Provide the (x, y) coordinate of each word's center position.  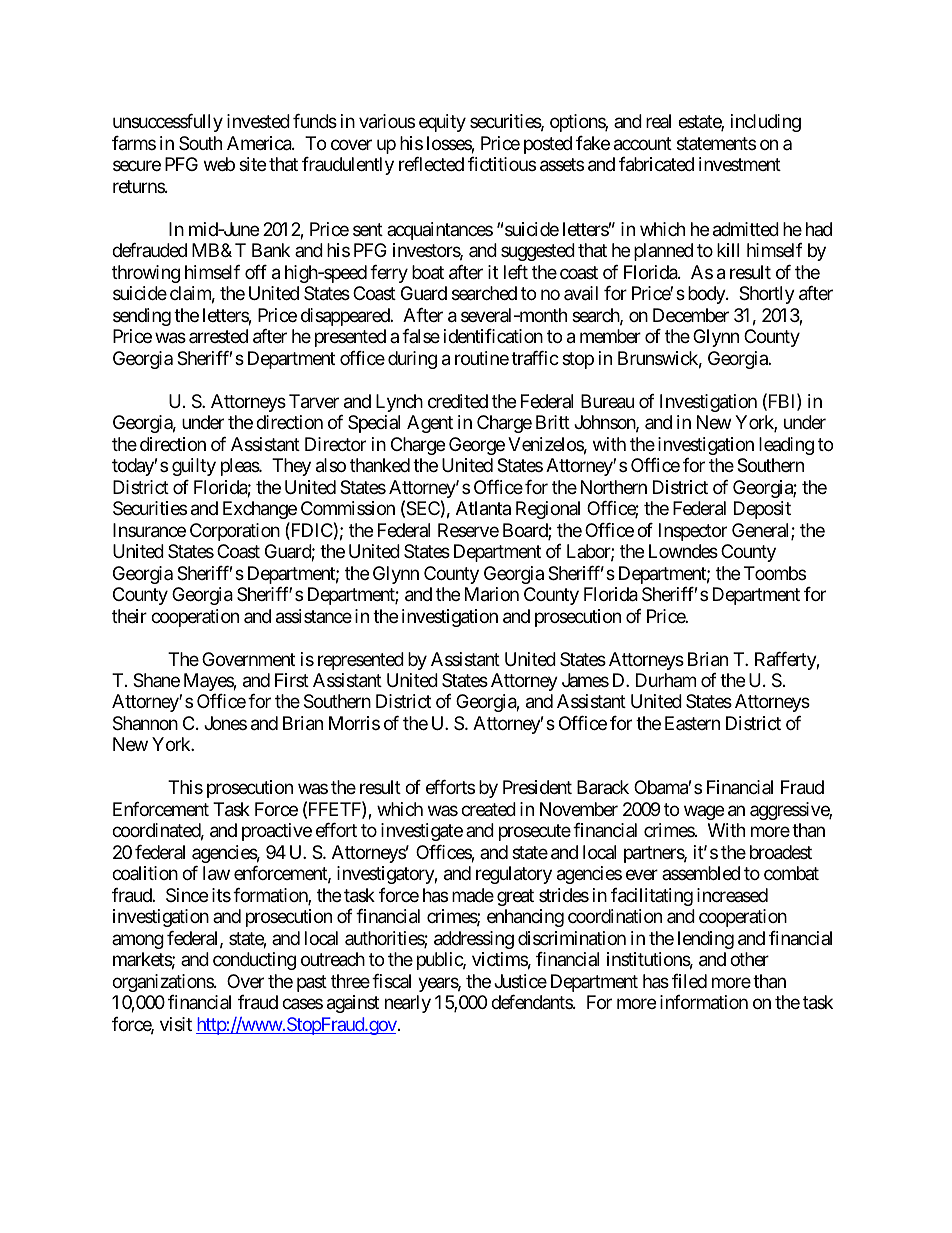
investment (740, 164)
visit (176, 1024)
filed (689, 981)
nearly (408, 1004)
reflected (431, 164)
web (219, 164)
